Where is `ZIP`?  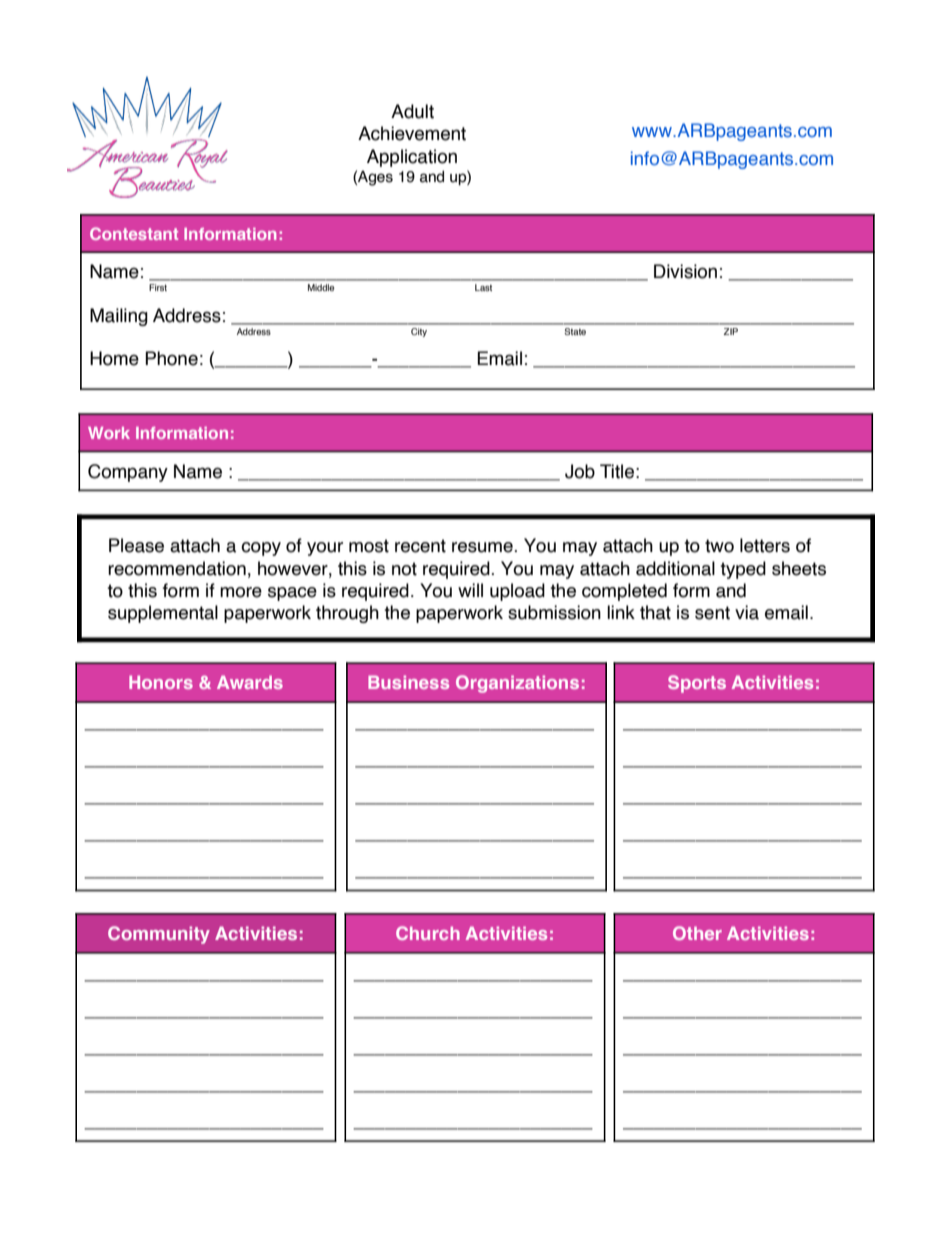
ZIP is located at coordinates (730, 331).
